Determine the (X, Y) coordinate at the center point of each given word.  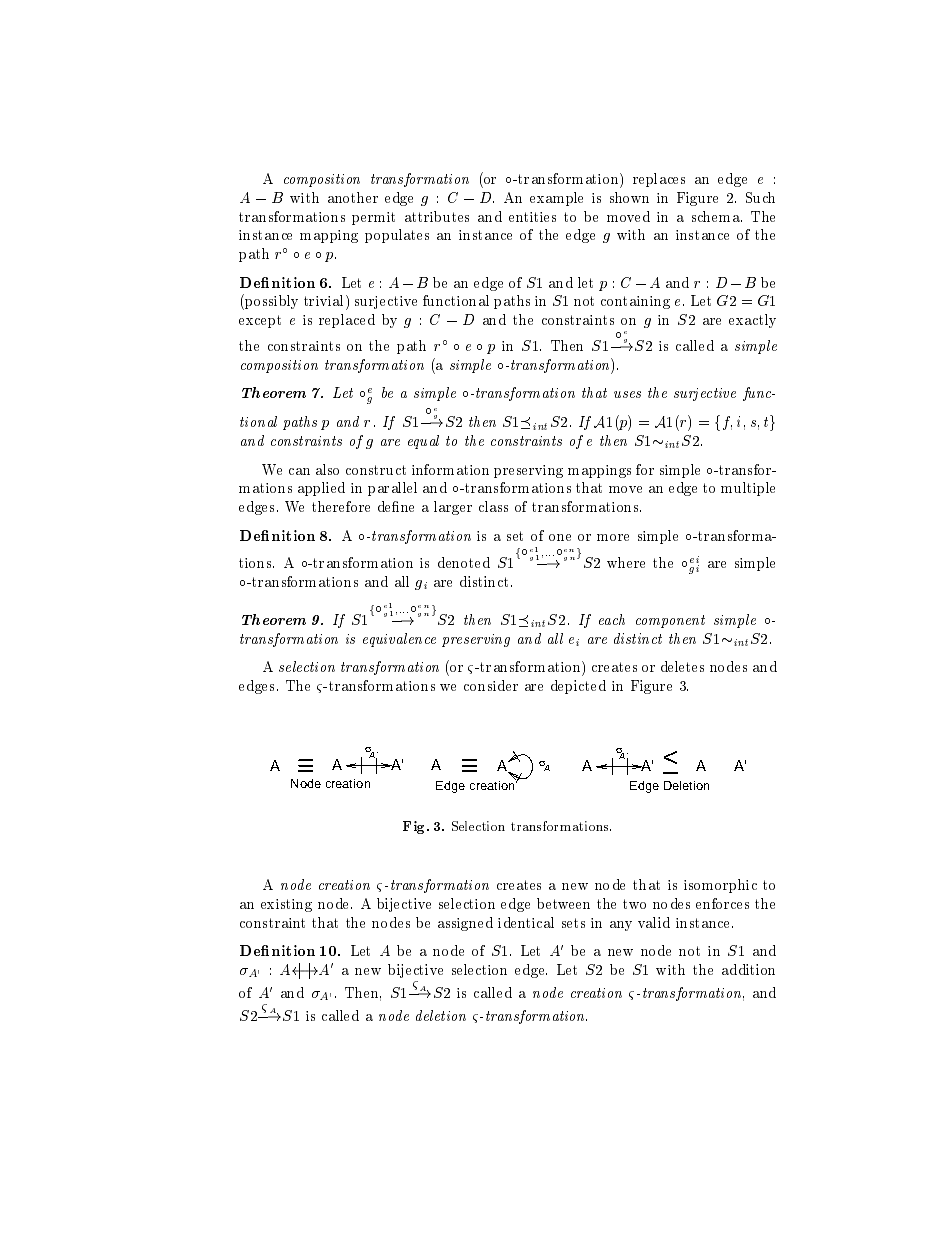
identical (526, 922)
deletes (682, 666)
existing (286, 905)
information (450, 469)
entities (532, 217)
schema (717, 216)
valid (654, 922)
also (327, 469)
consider (491, 685)
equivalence (399, 640)
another (353, 197)
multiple (748, 489)
